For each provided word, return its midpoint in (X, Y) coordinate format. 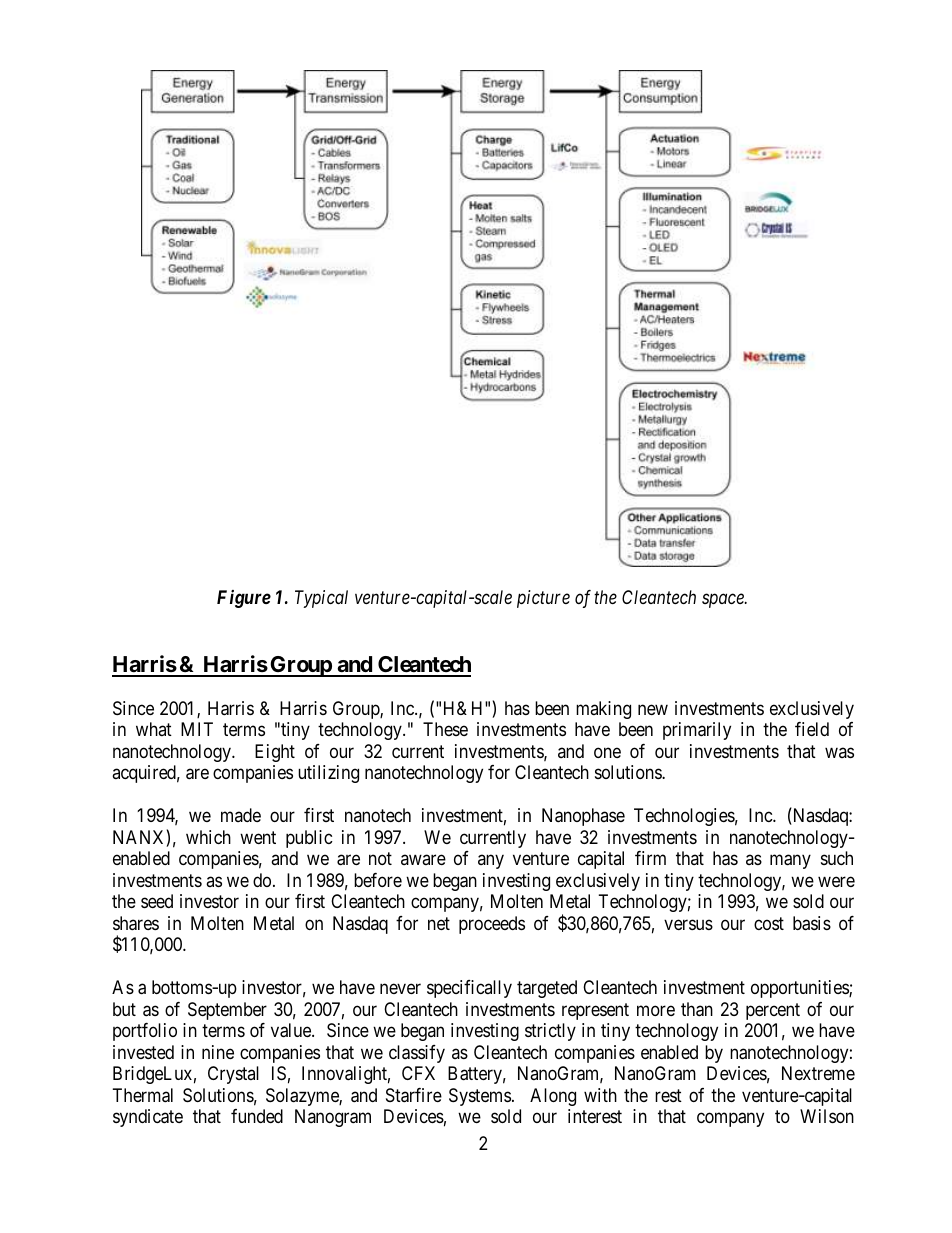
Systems (480, 1097)
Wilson (827, 1116)
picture (543, 599)
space (724, 601)
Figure (244, 599)
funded (257, 1116)
